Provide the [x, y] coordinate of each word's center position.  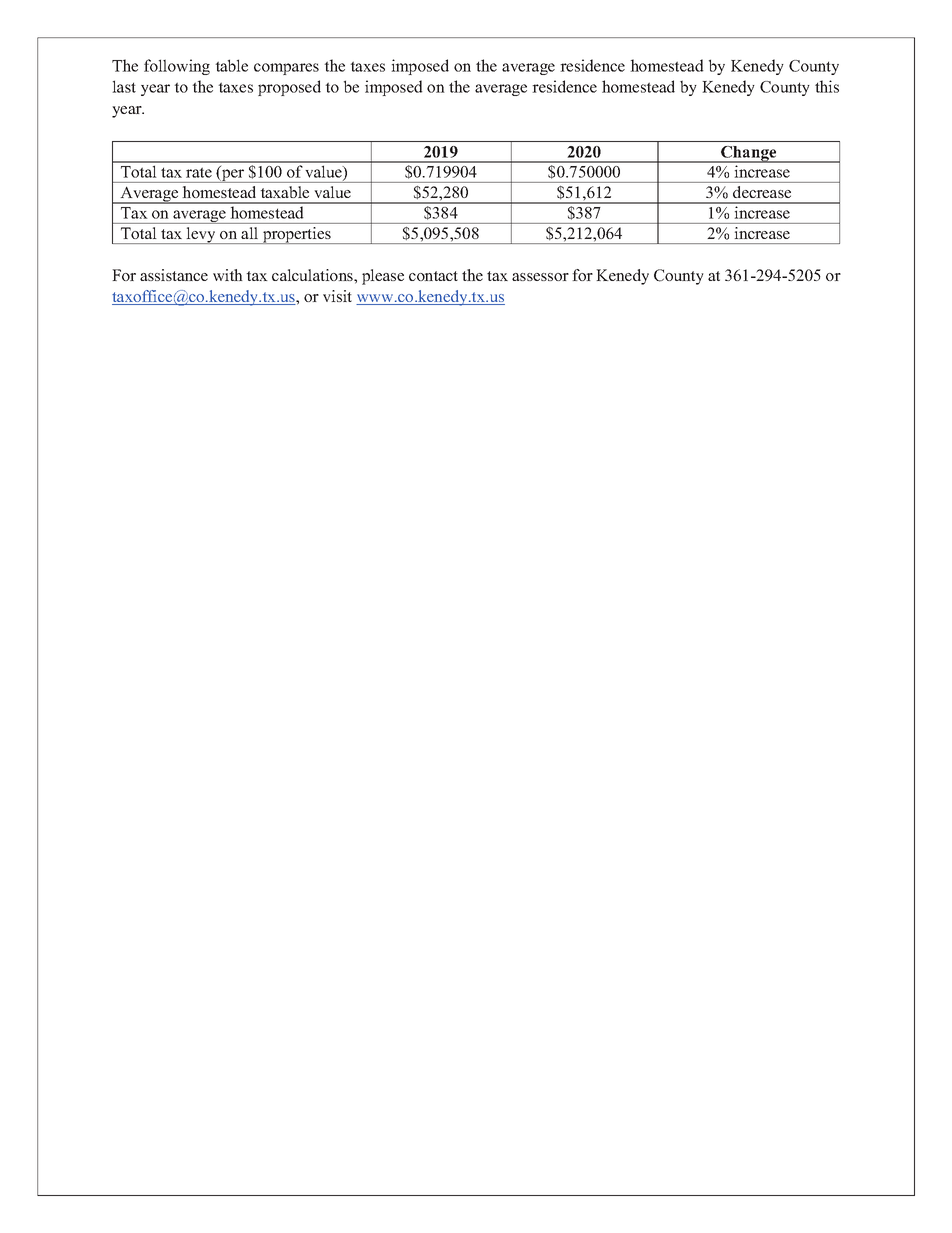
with [228, 275]
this [827, 86]
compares [286, 69]
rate [199, 173]
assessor [540, 277]
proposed [289, 88]
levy [201, 235]
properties [297, 235]
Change [749, 154]
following [177, 67]
